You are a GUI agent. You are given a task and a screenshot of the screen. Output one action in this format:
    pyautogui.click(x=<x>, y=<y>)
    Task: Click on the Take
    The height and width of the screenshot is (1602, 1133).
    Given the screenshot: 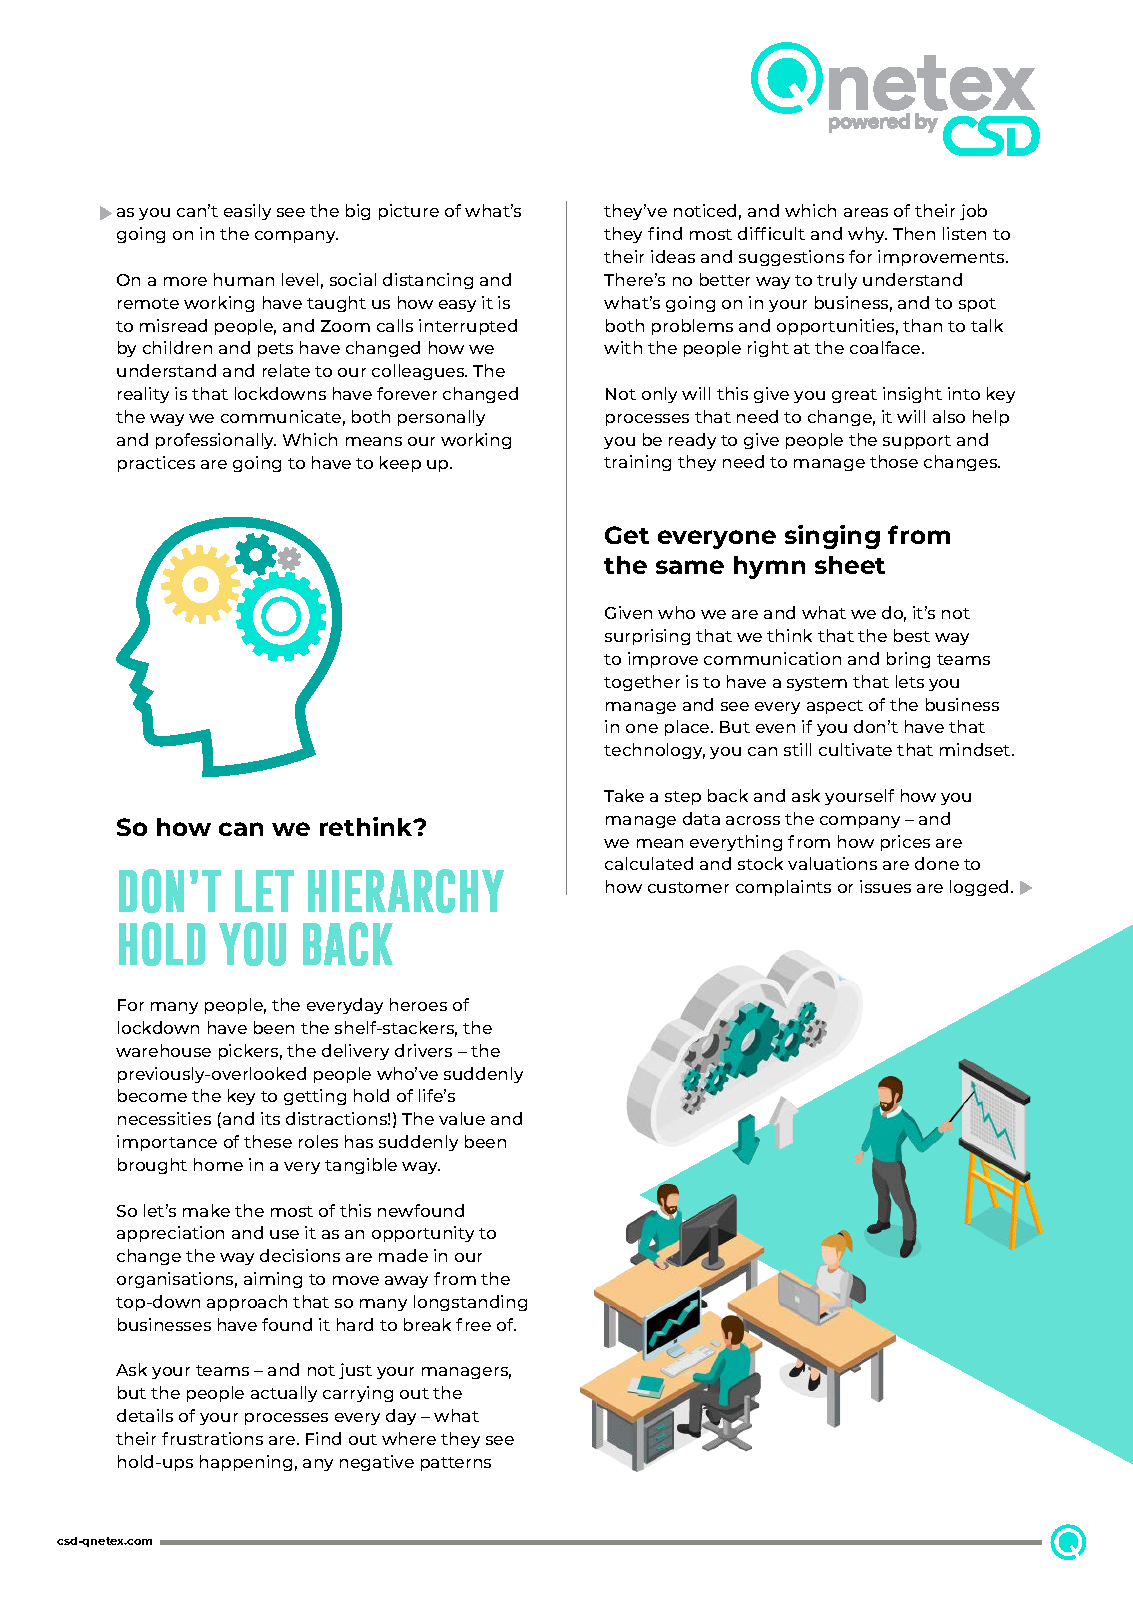 What is the action you would take?
    pyautogui.click(x=624, y=795)
